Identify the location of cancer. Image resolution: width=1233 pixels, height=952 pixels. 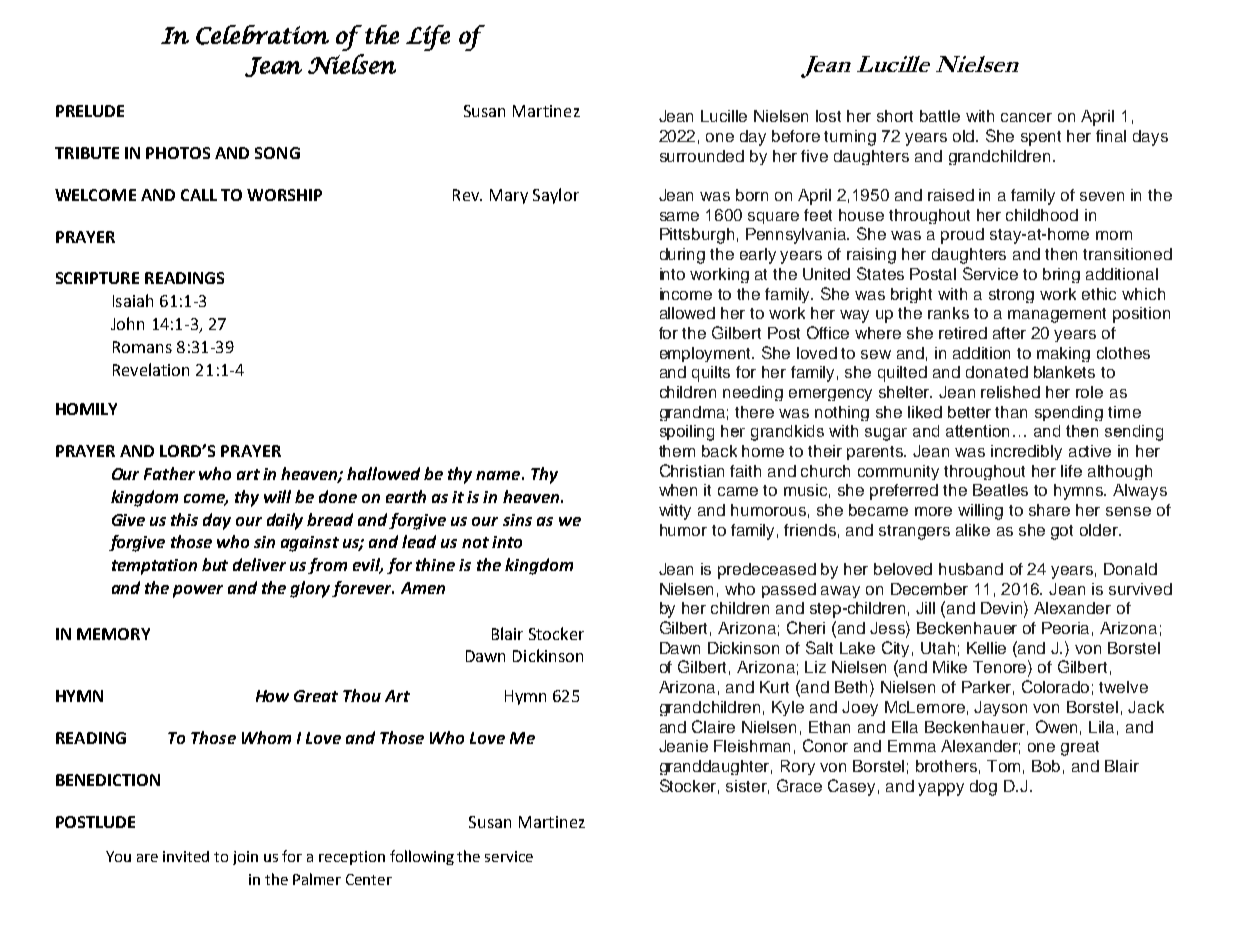
(1026, 117).
